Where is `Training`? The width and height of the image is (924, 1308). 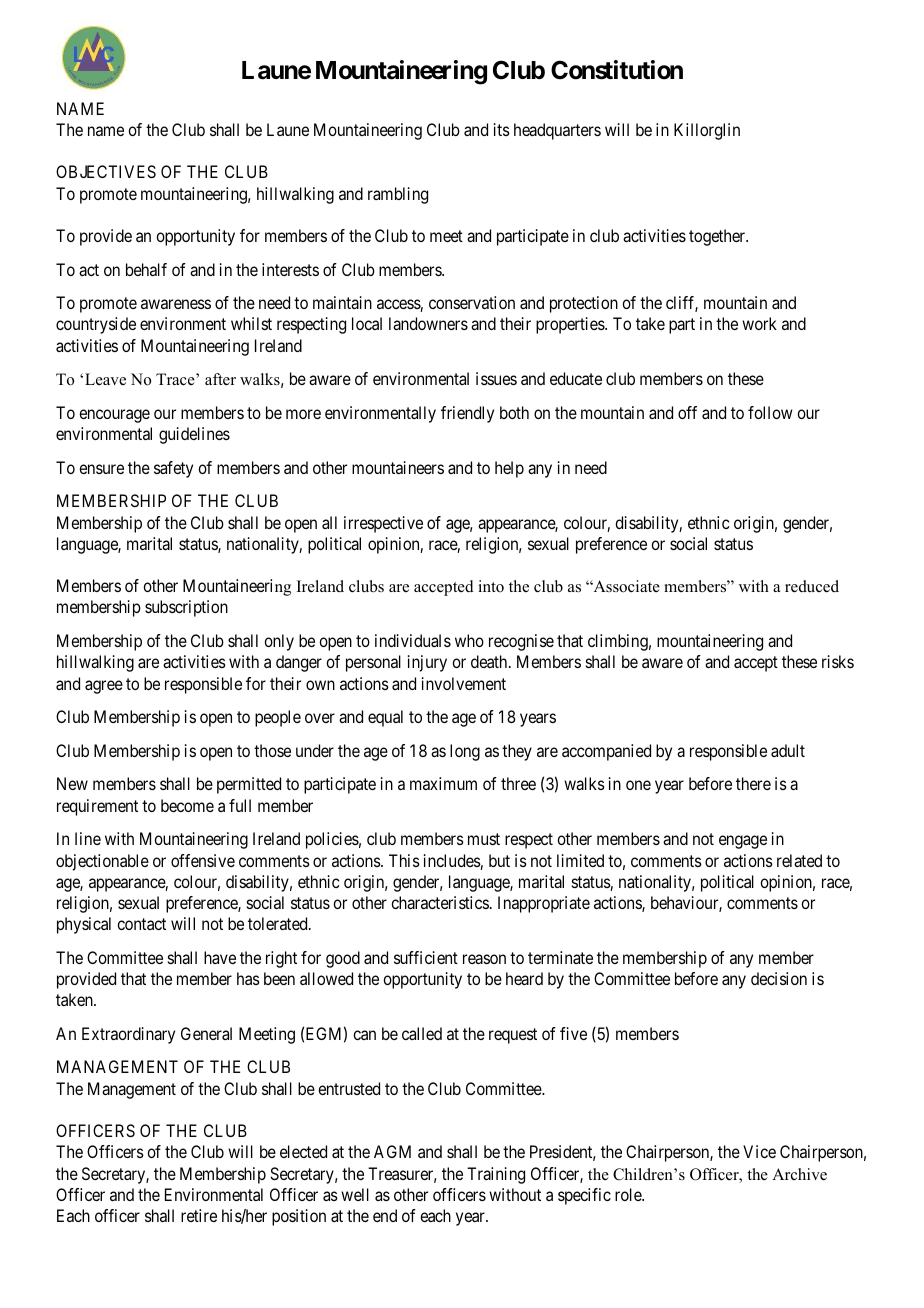 Training is located at coordinates (496, 1175).
